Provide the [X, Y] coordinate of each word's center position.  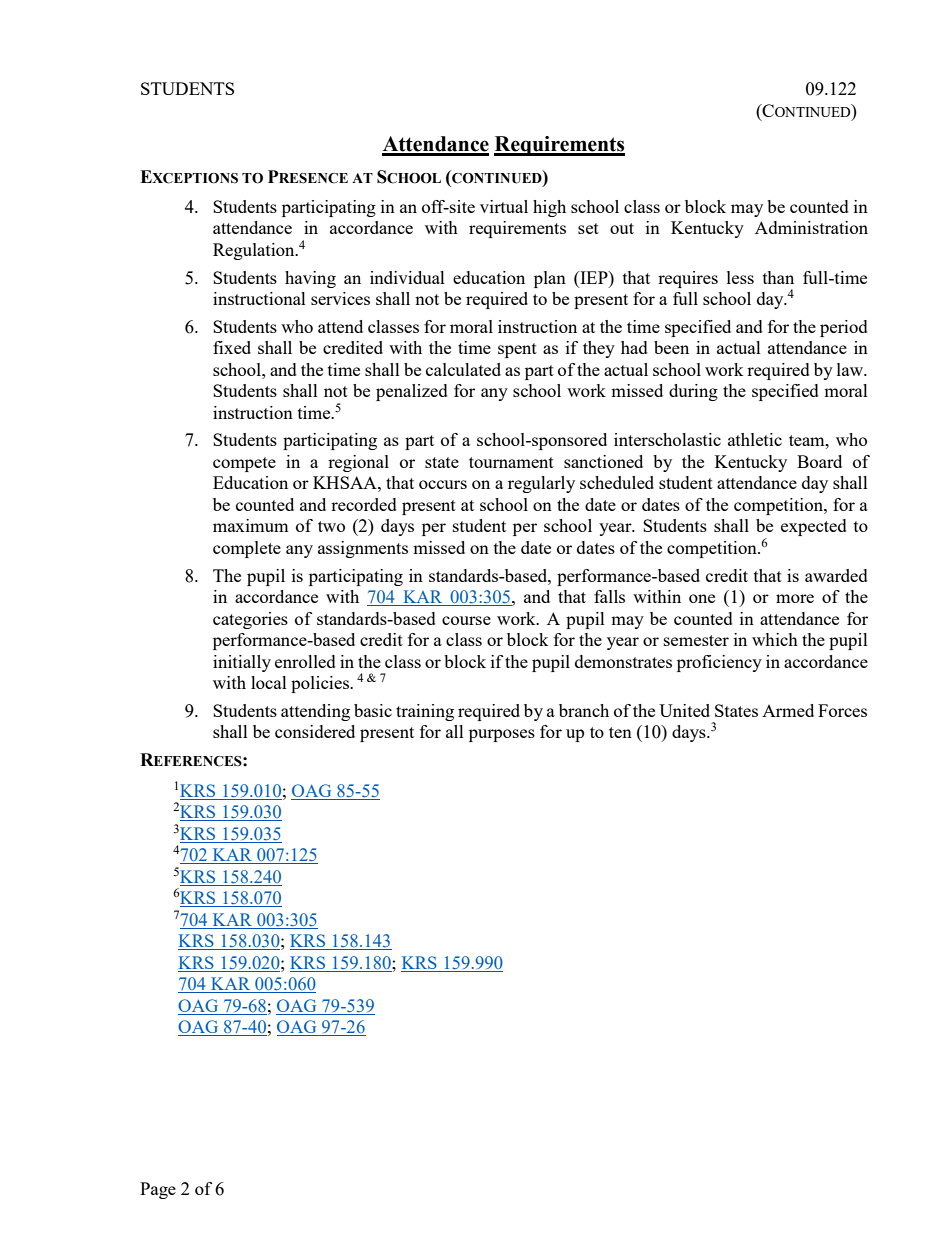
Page [158, 1190]
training [425, 712]
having [310, 279]
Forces [842, 710]
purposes [502, 735]
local [269, 682]
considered [315, 731]
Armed [788, 710]
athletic [755, 439]
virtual [504, 206]
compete [244, 464]
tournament [511, 462]
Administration [811, 227]
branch [584, 710]
